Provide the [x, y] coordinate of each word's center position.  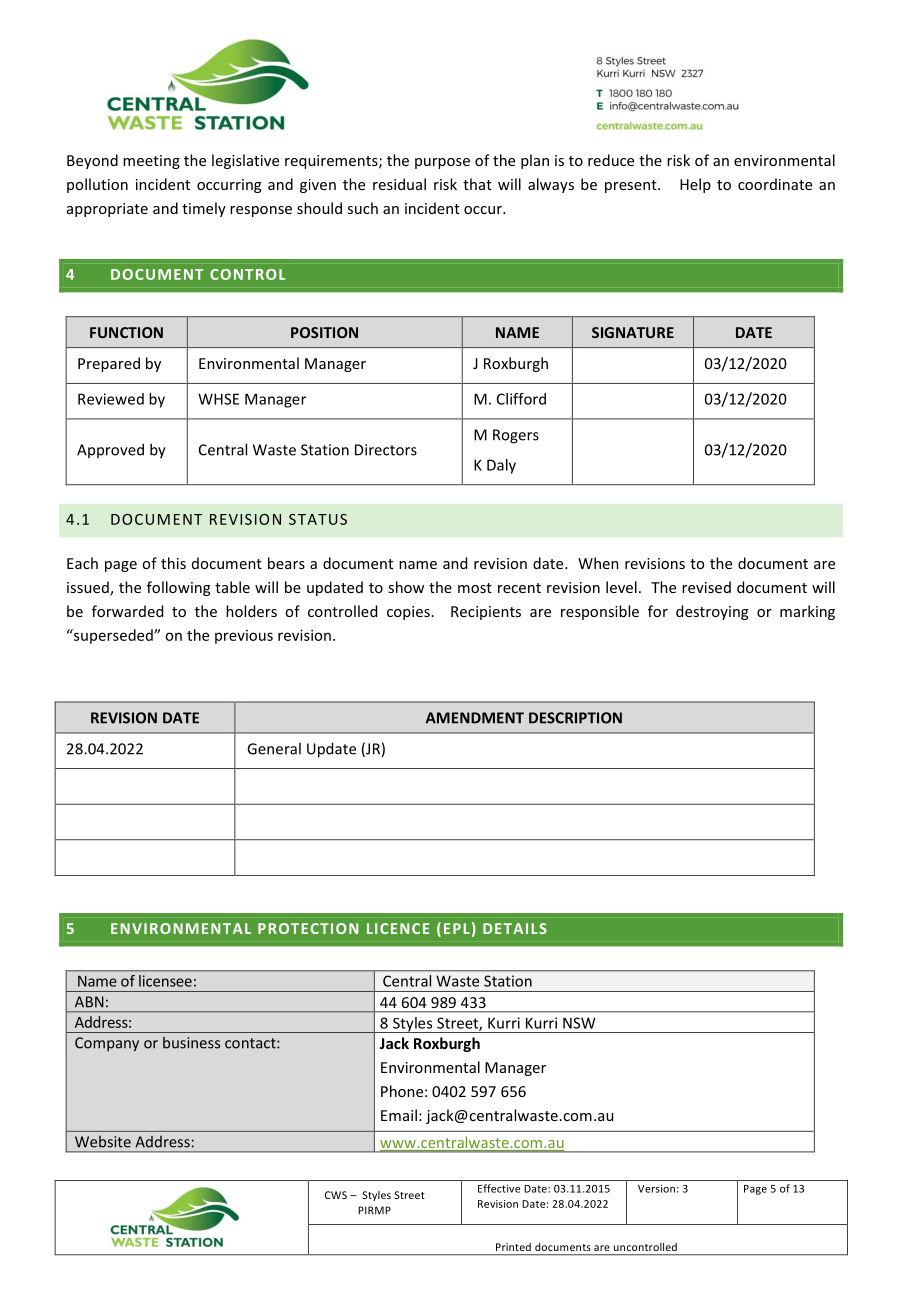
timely [204, 209]
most [475, 588]
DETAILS [515, 928]
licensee [165, 981]
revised [706, 587]
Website [103, 1141]
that [477, 184]
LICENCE [398, 928]
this [173, 563]
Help [695, 185]
